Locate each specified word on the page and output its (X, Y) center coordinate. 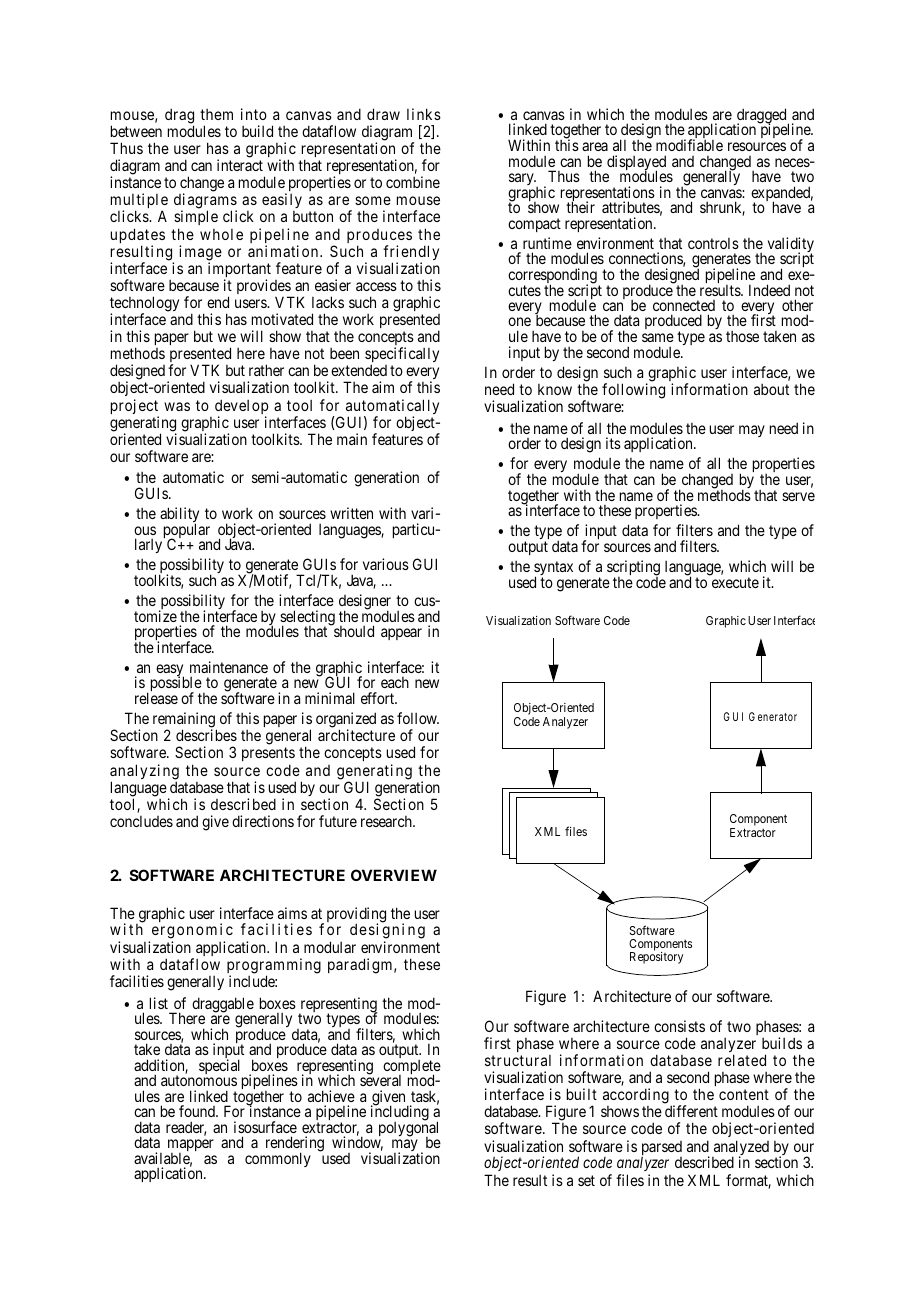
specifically (402, 356)
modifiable (689, 145)
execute (735, 582)
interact (240, 165)
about (771, 389)
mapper (191, 1147)
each (395, 682)
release (156, 698)
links (424, 114)
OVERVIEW (394, 875)
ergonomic (191, 932)
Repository (656, 958)
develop (241, 408)
